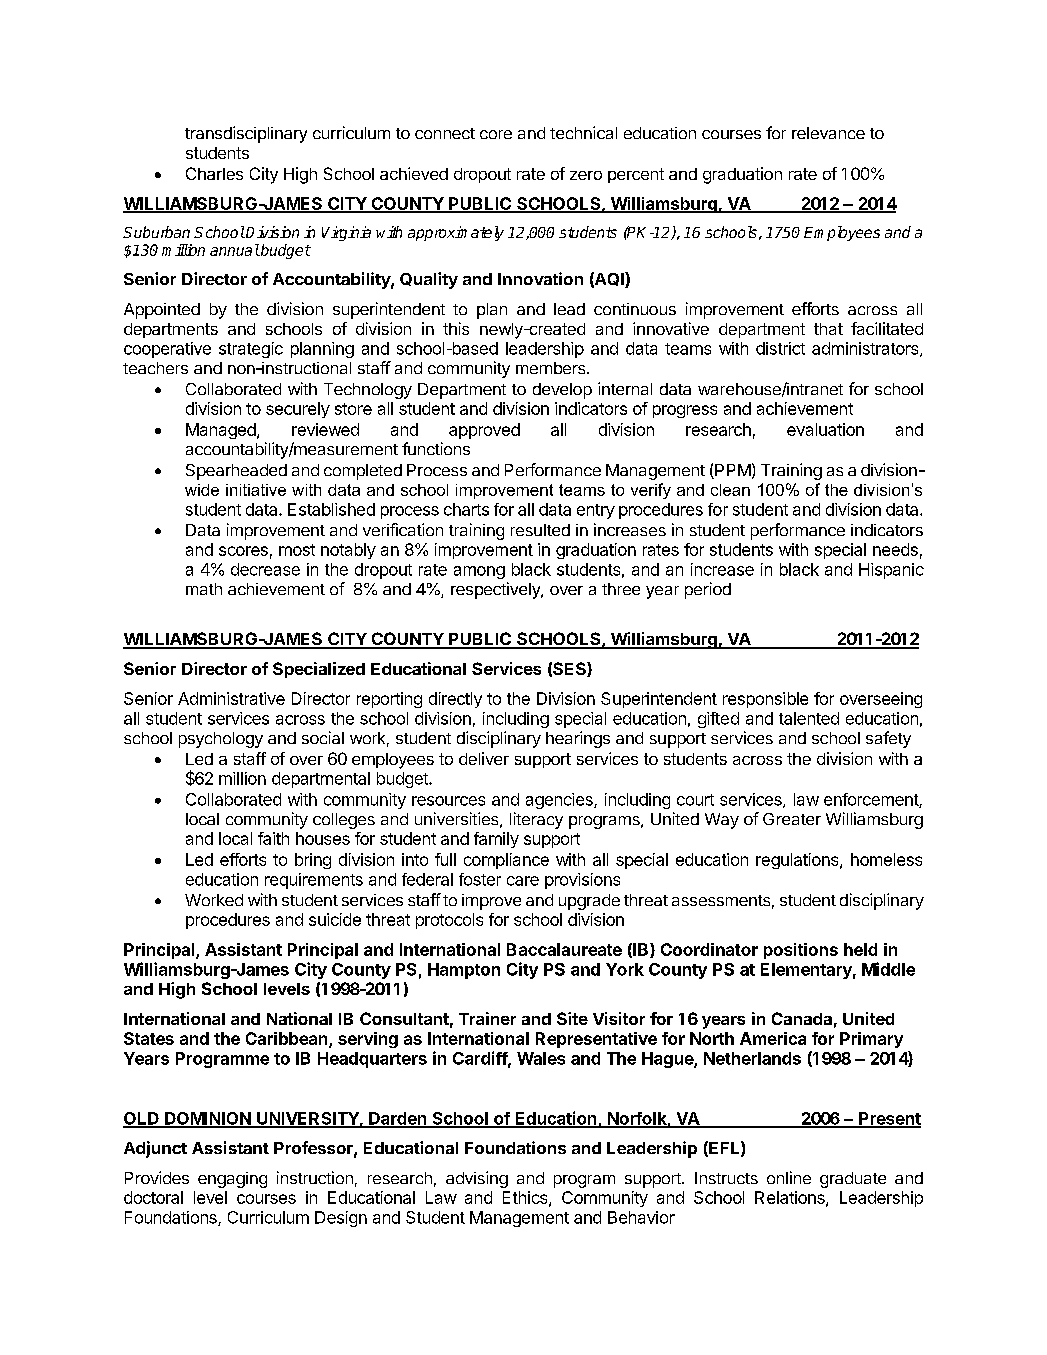 This image has width=1047, height=1355. I want to click on Administrative, so click(231, 698).
